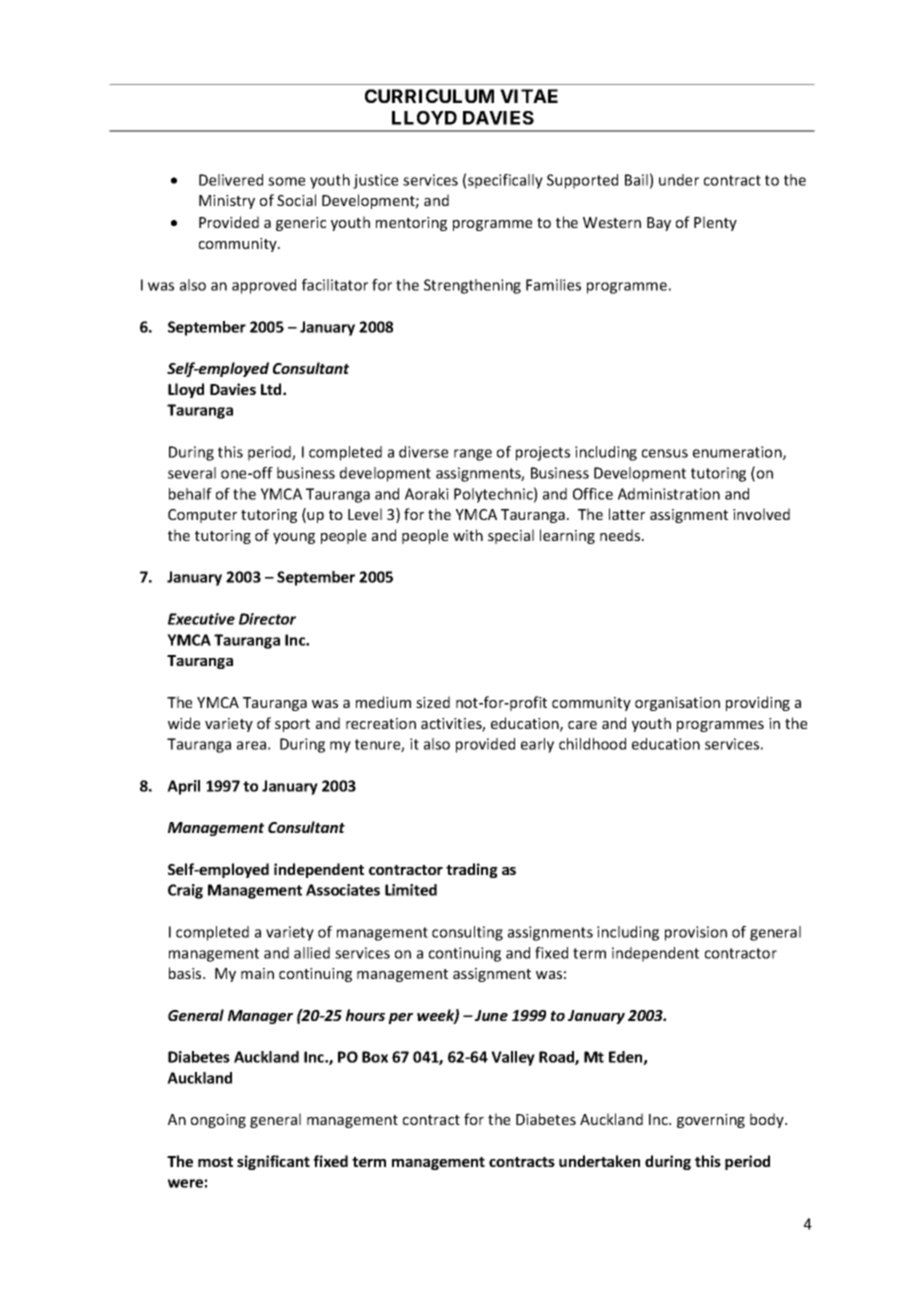 This screenshot has width=924, height=1308. What do you see at coordinates (429, 96) in the screenshot?
I see `CURRICULUM` at bounding box center [429, 96].
